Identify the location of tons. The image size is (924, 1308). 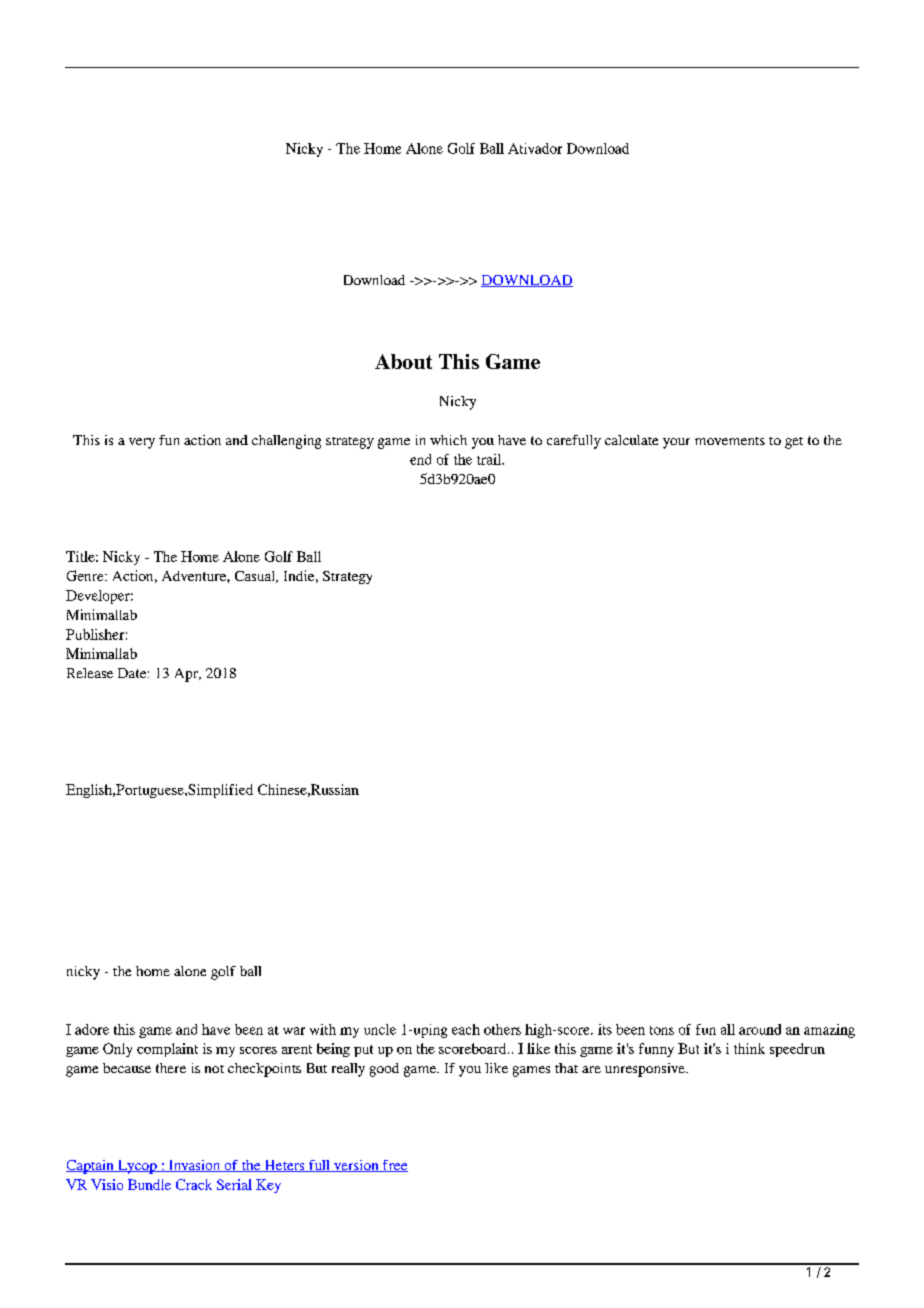
(662, 1030).
